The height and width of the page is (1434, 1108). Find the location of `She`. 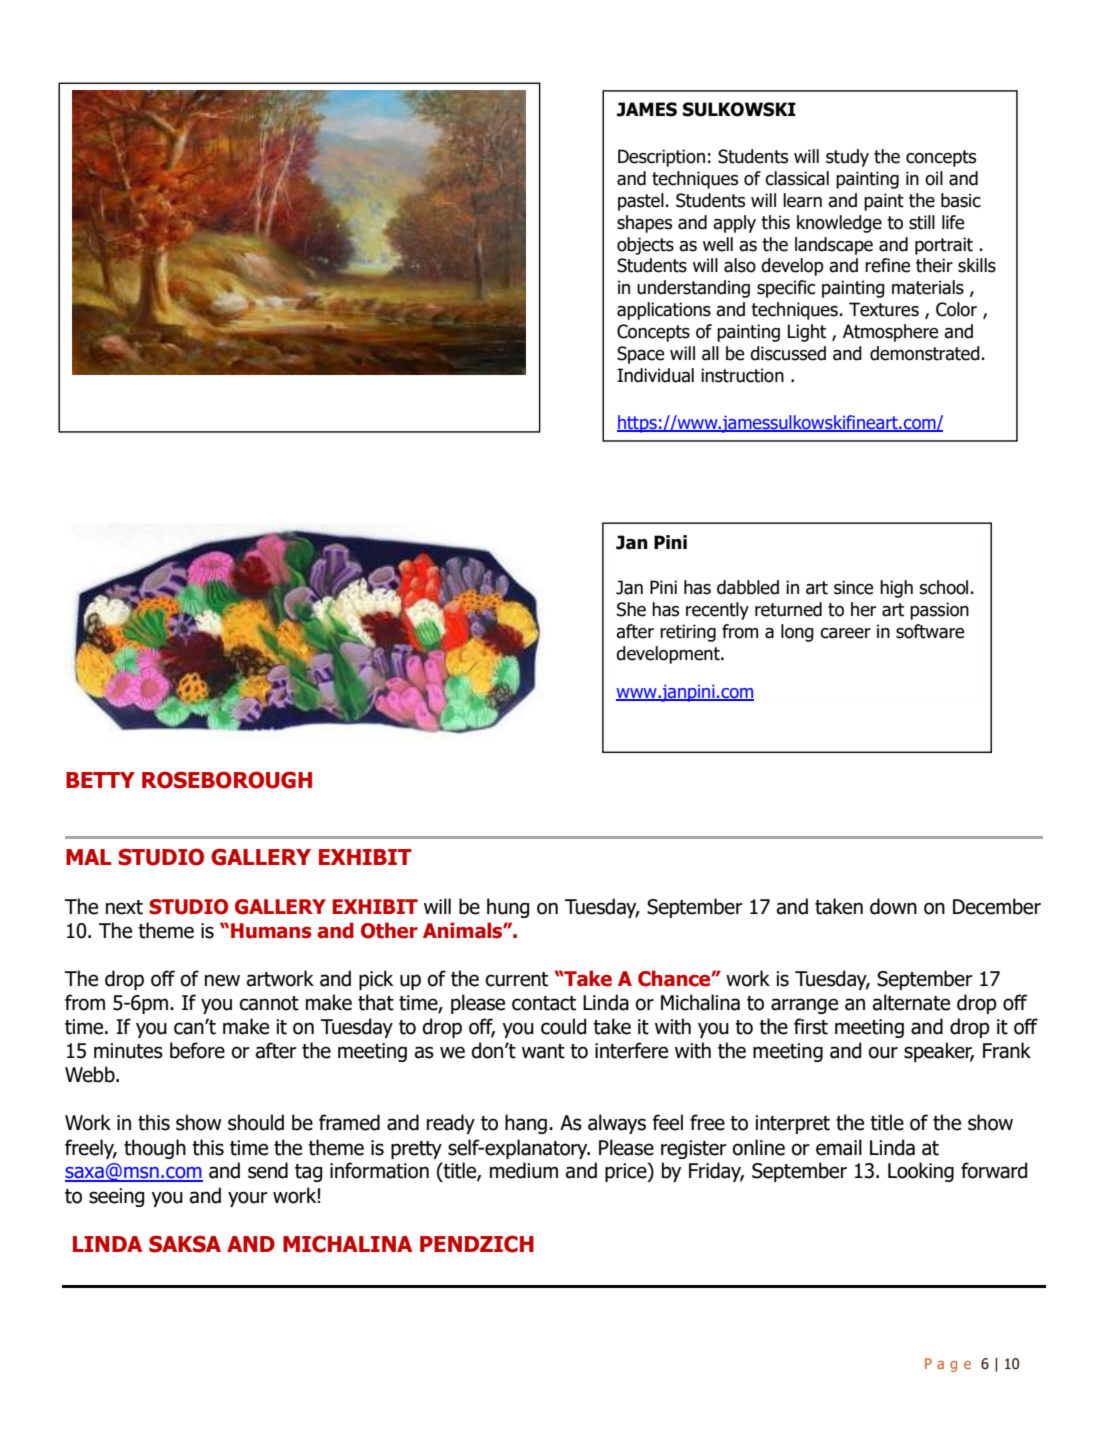

She is located at coordinates (631, 609).
